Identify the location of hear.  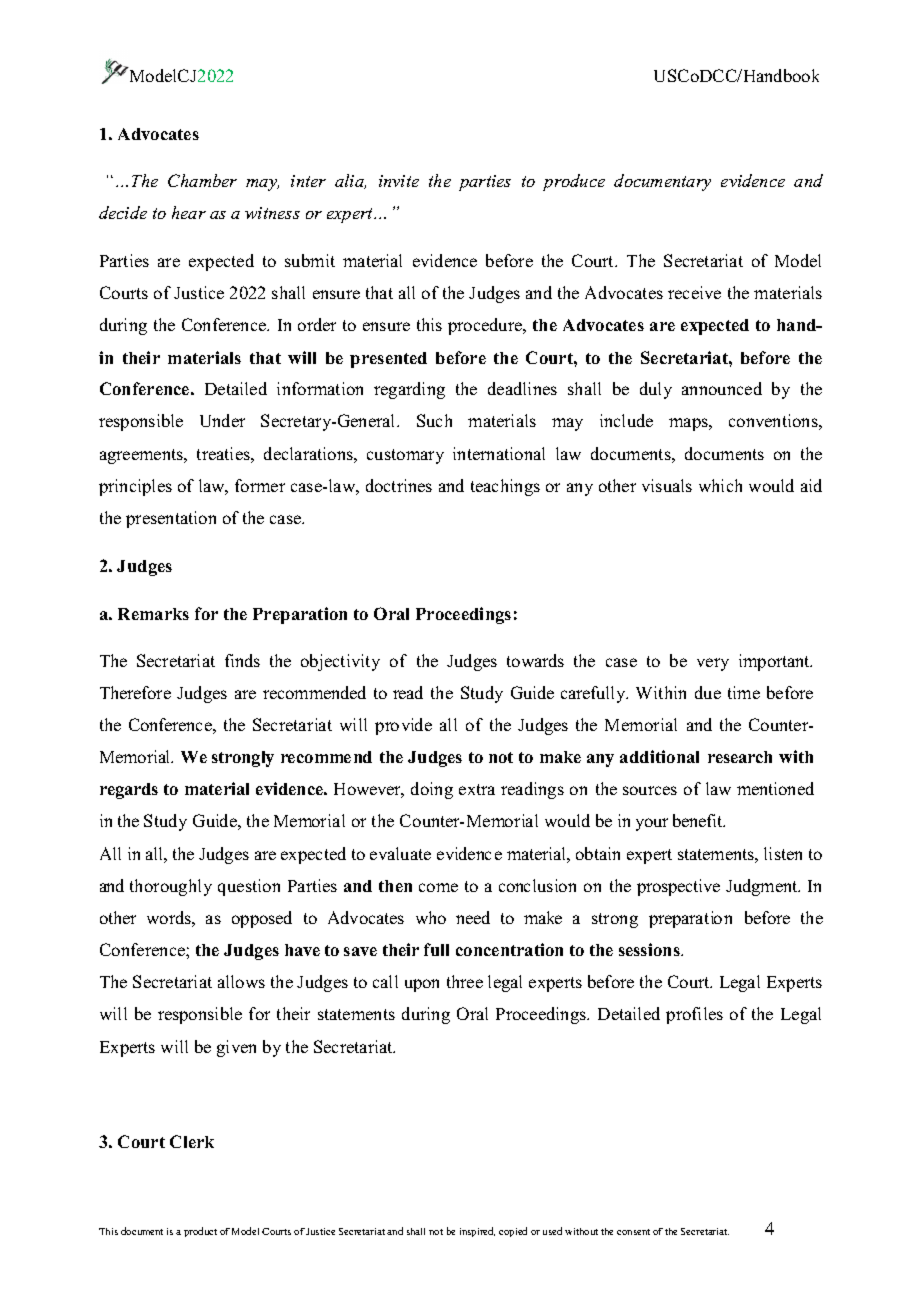
(189, 212).
